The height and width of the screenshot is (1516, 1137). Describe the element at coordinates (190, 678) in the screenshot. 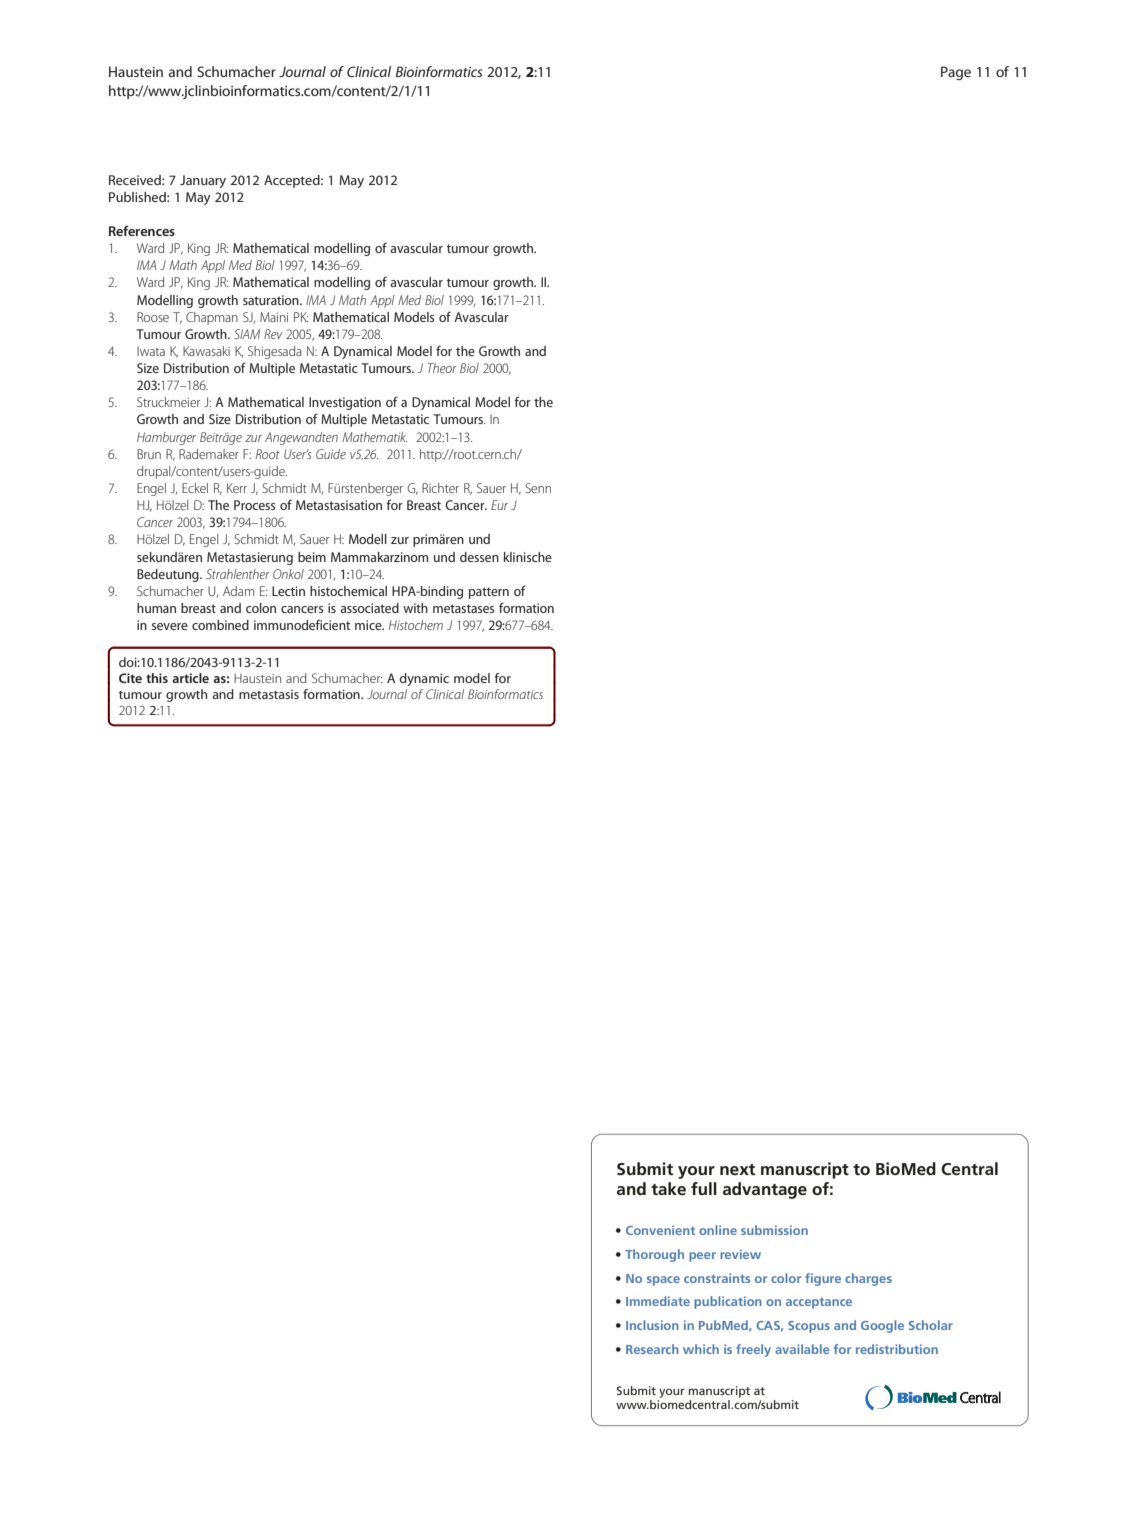

I see `article` at that location.
